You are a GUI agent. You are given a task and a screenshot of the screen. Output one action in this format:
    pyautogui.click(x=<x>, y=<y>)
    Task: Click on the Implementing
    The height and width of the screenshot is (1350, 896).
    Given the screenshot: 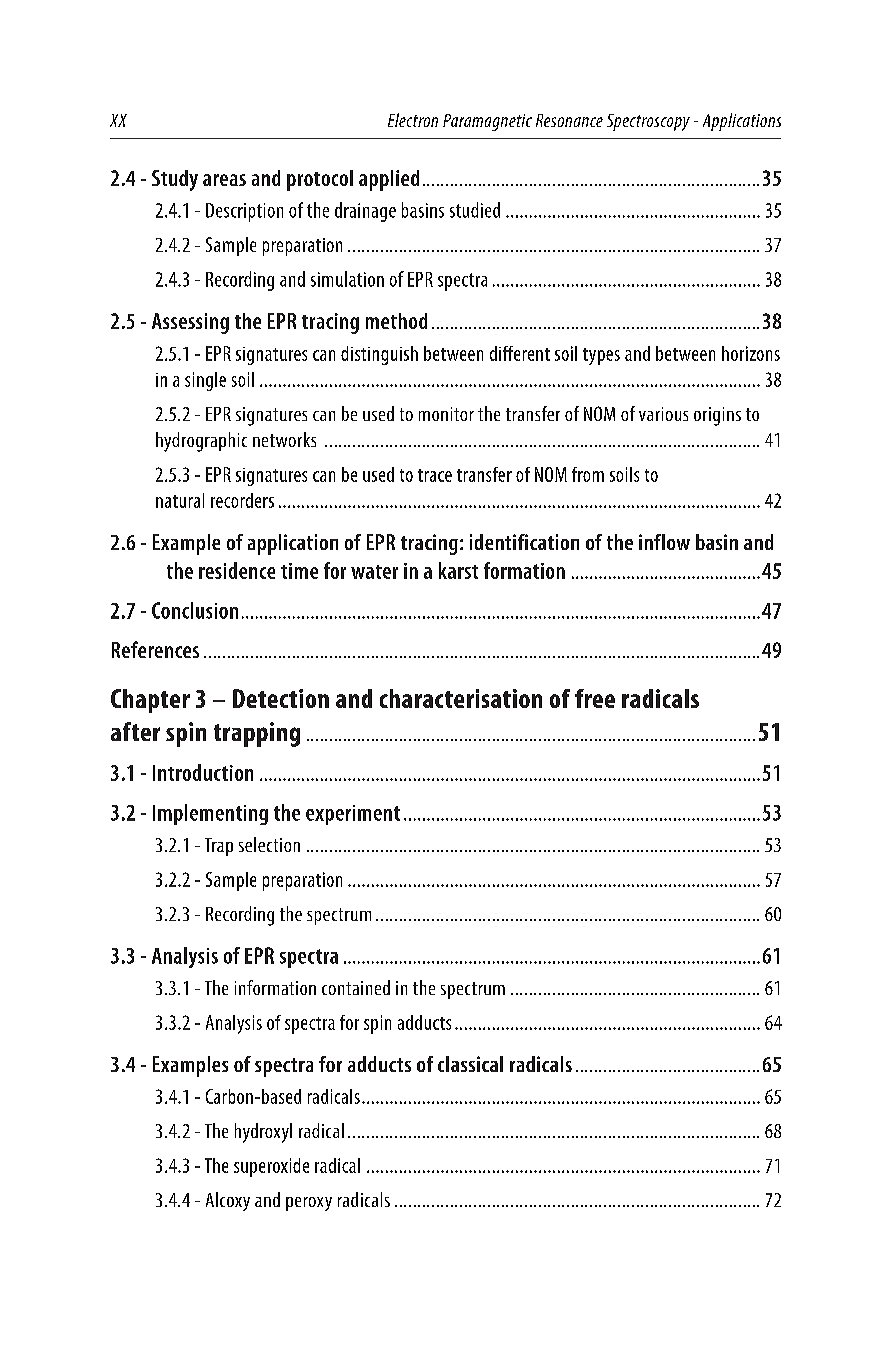 What is the action you would take?
    pyautogui.click(x=210, y=814)
